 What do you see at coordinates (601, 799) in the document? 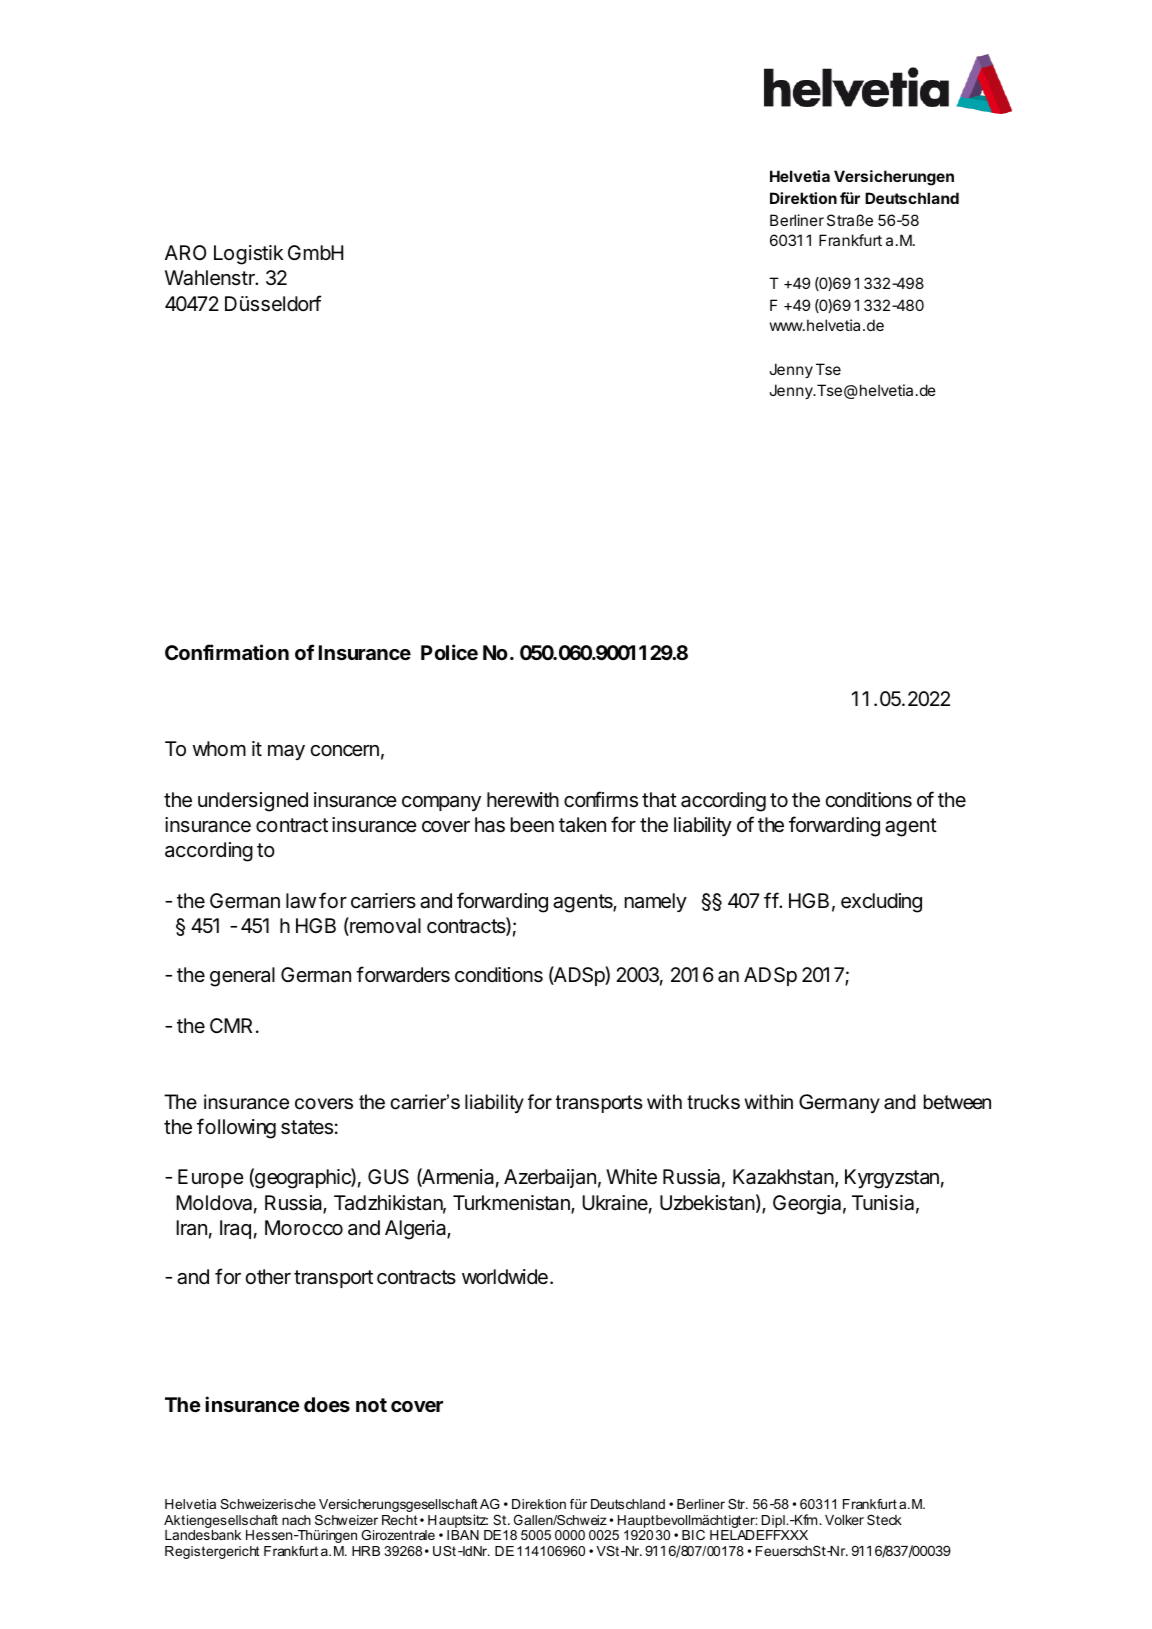
I see `confirms` at bounding box center [601, 799].
